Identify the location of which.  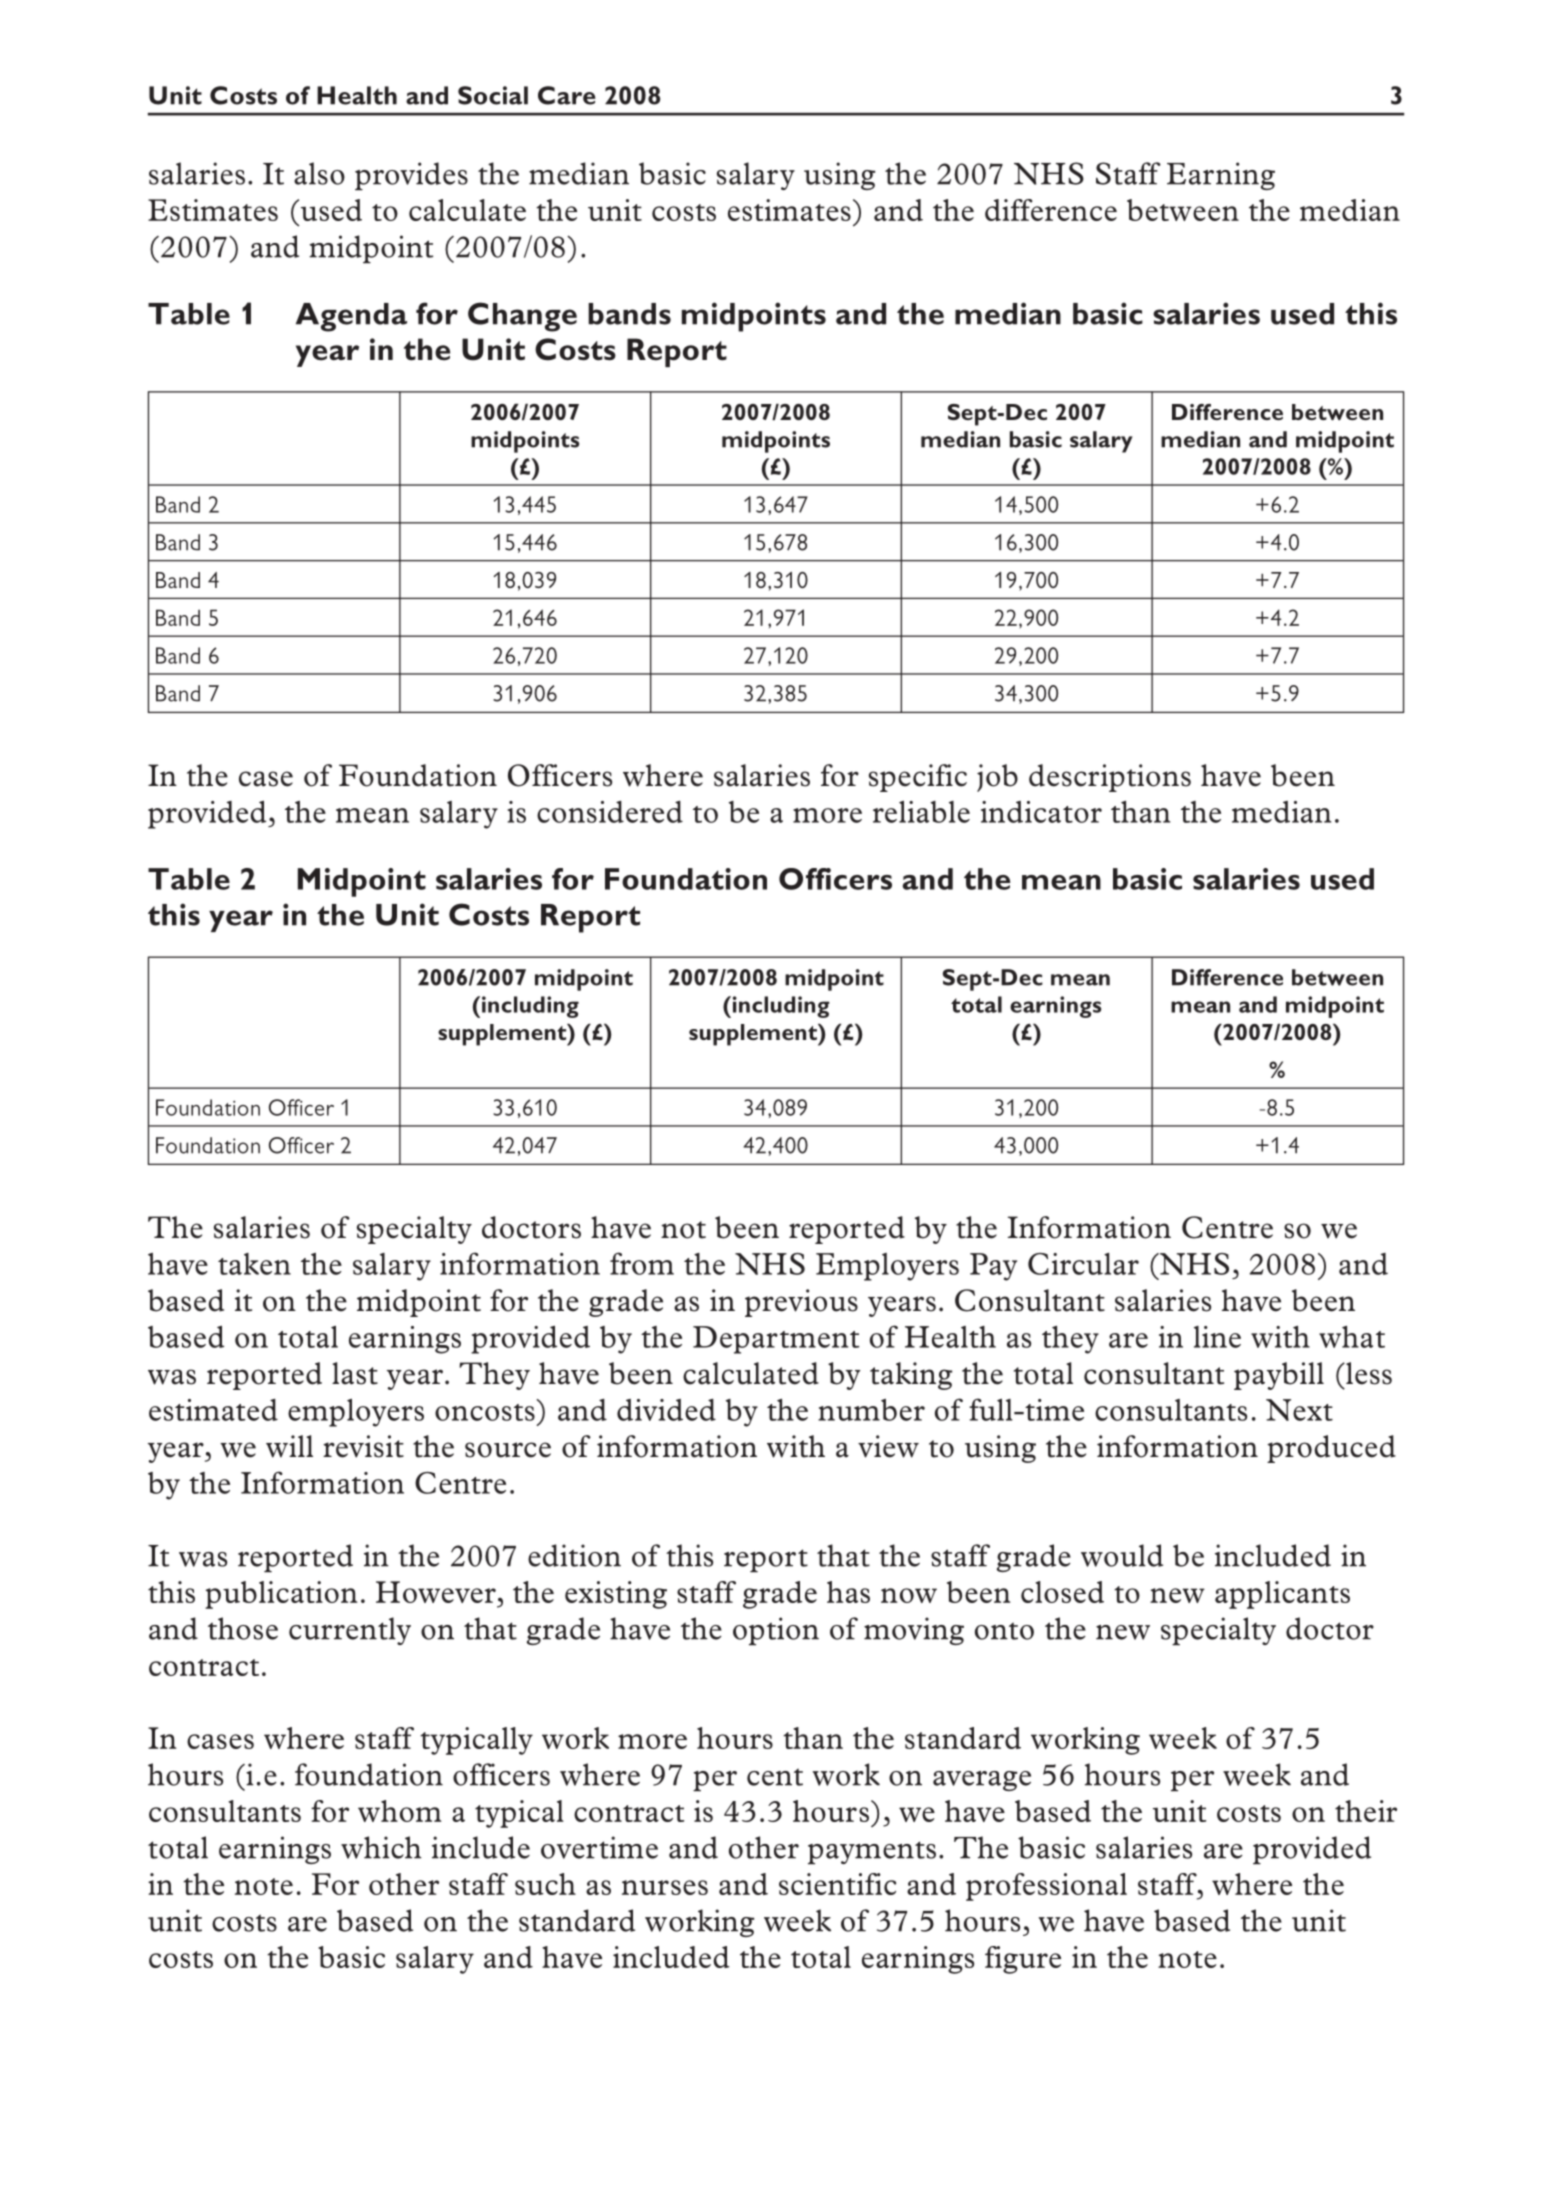
(381, 1847).
